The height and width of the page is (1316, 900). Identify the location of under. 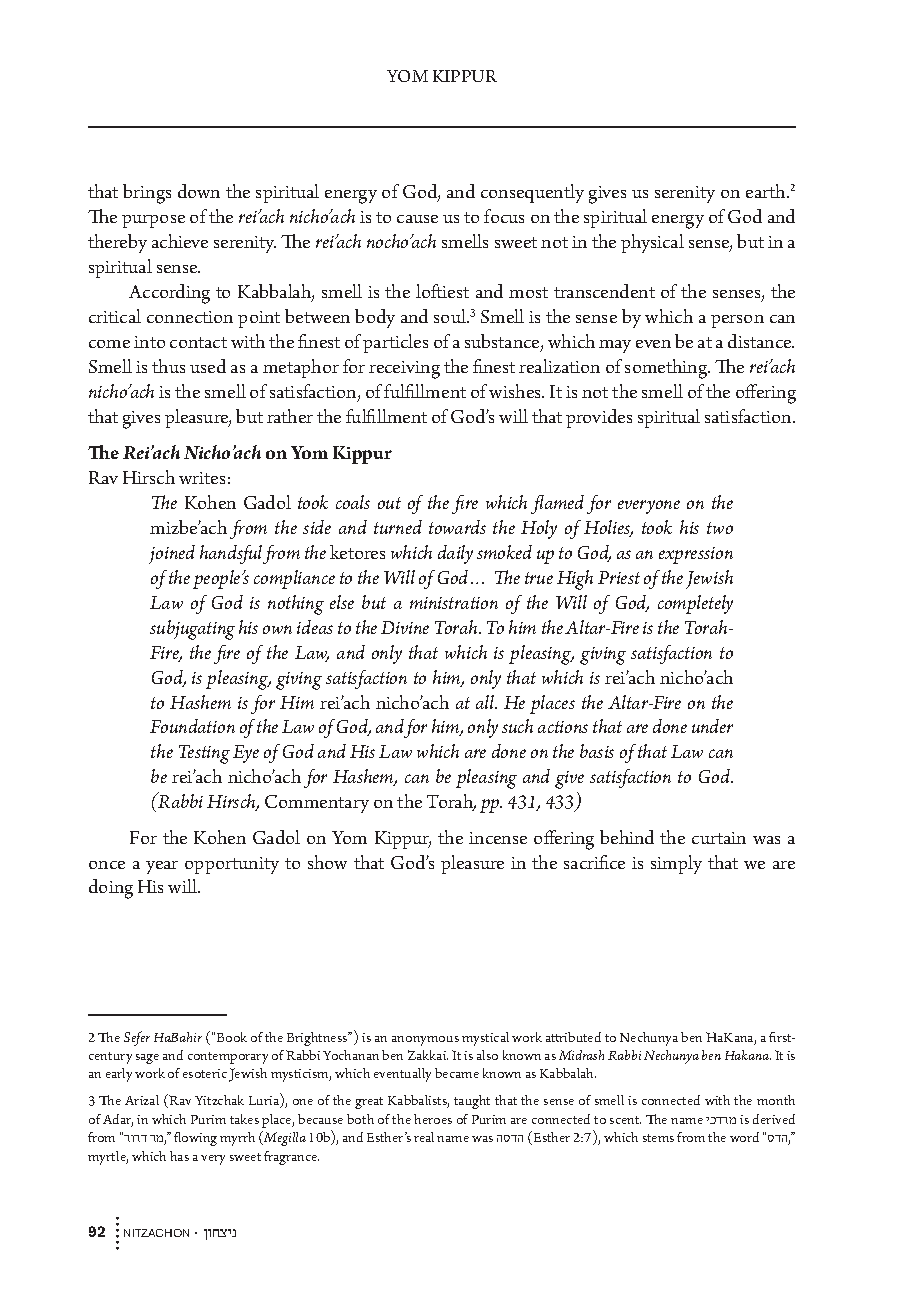
(712, 726).
